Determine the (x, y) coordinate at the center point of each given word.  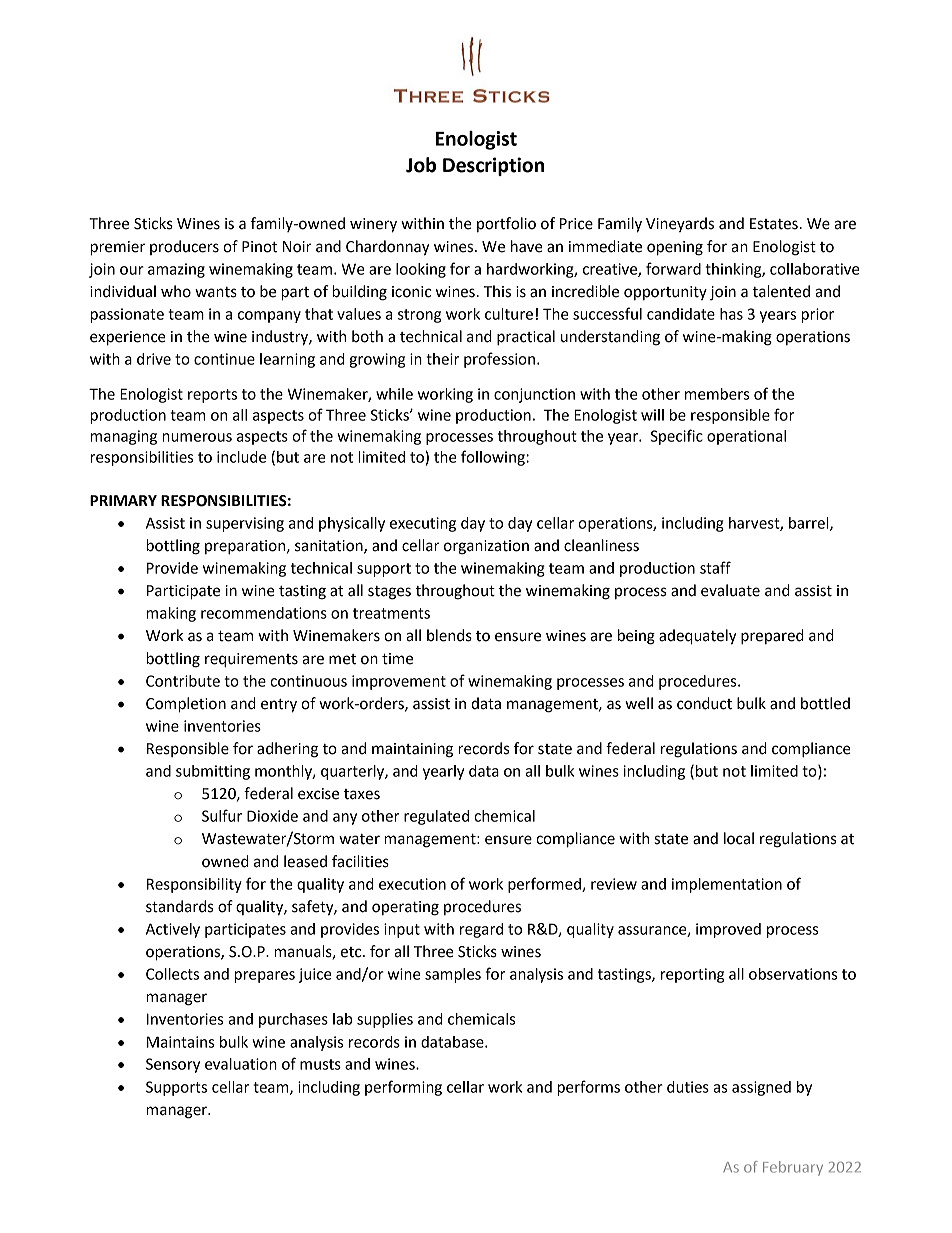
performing (403, 1088)
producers (184, 247)
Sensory (173, 1065)
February (793, 1168)
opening (675, 248)
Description (493, 166)
